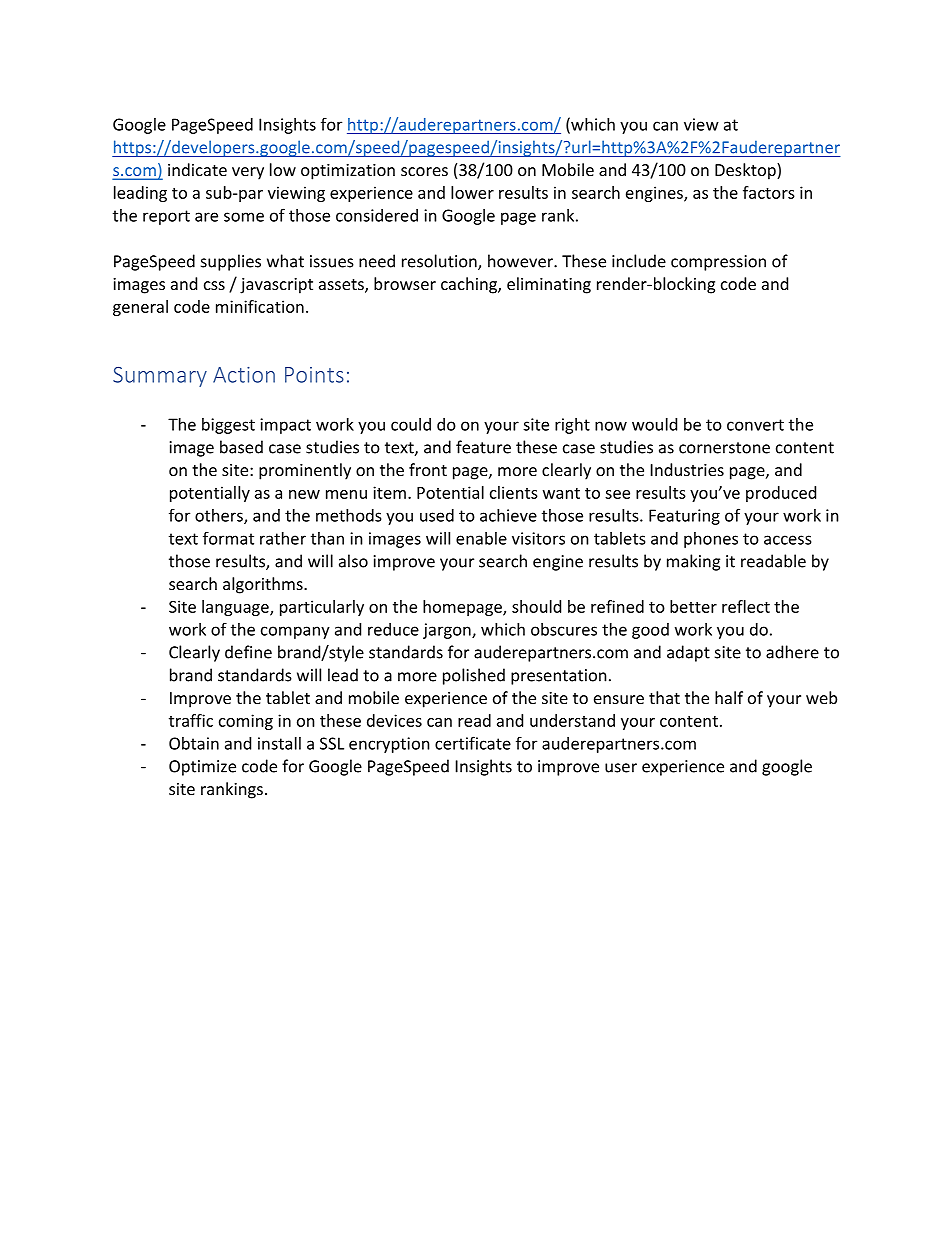 This page has width=952, height=1233. What do you see at coordinates (483, 447) in the page?
I see `feature` at bounding box center [483, 447].
